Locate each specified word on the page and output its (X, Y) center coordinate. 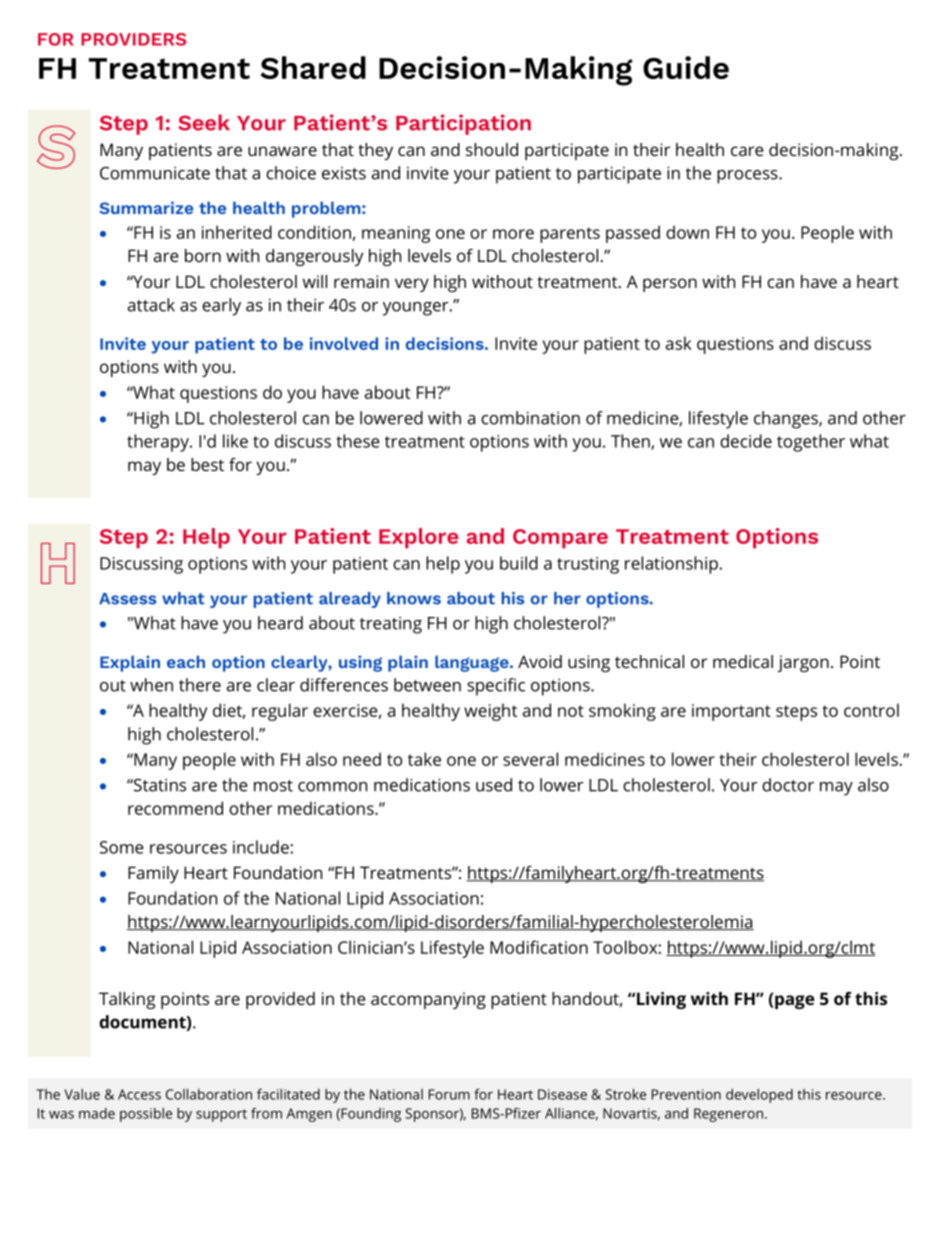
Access (139, 1094)
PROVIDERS (133, 39)
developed (759, 1096)
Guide (686, 67)
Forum (449, 1094)
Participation (463, 124)
